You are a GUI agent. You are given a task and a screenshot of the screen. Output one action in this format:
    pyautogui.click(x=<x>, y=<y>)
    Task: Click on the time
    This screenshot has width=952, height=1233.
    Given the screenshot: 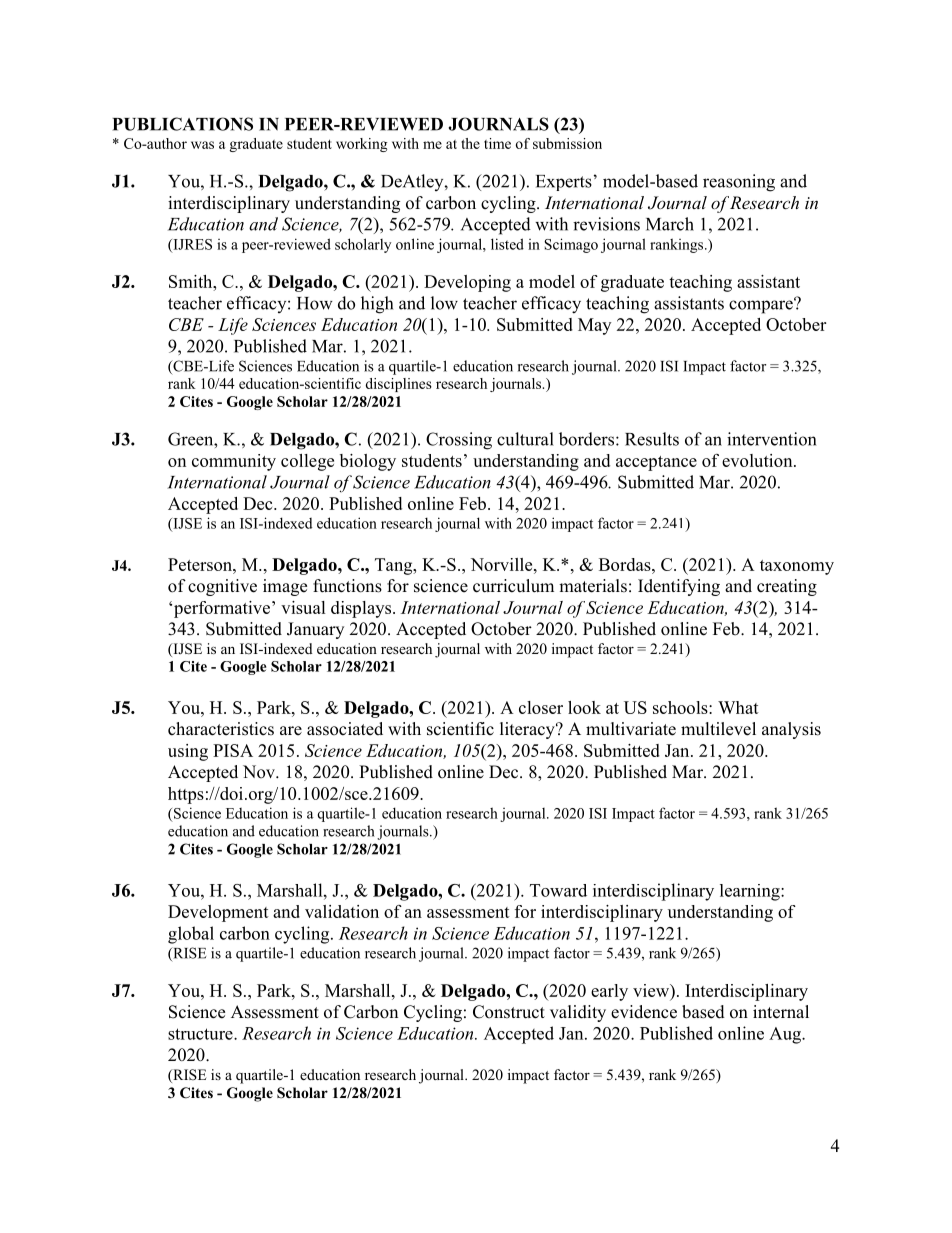 What is the action you would take?
    pyautogui.click(x=497, y=143)
